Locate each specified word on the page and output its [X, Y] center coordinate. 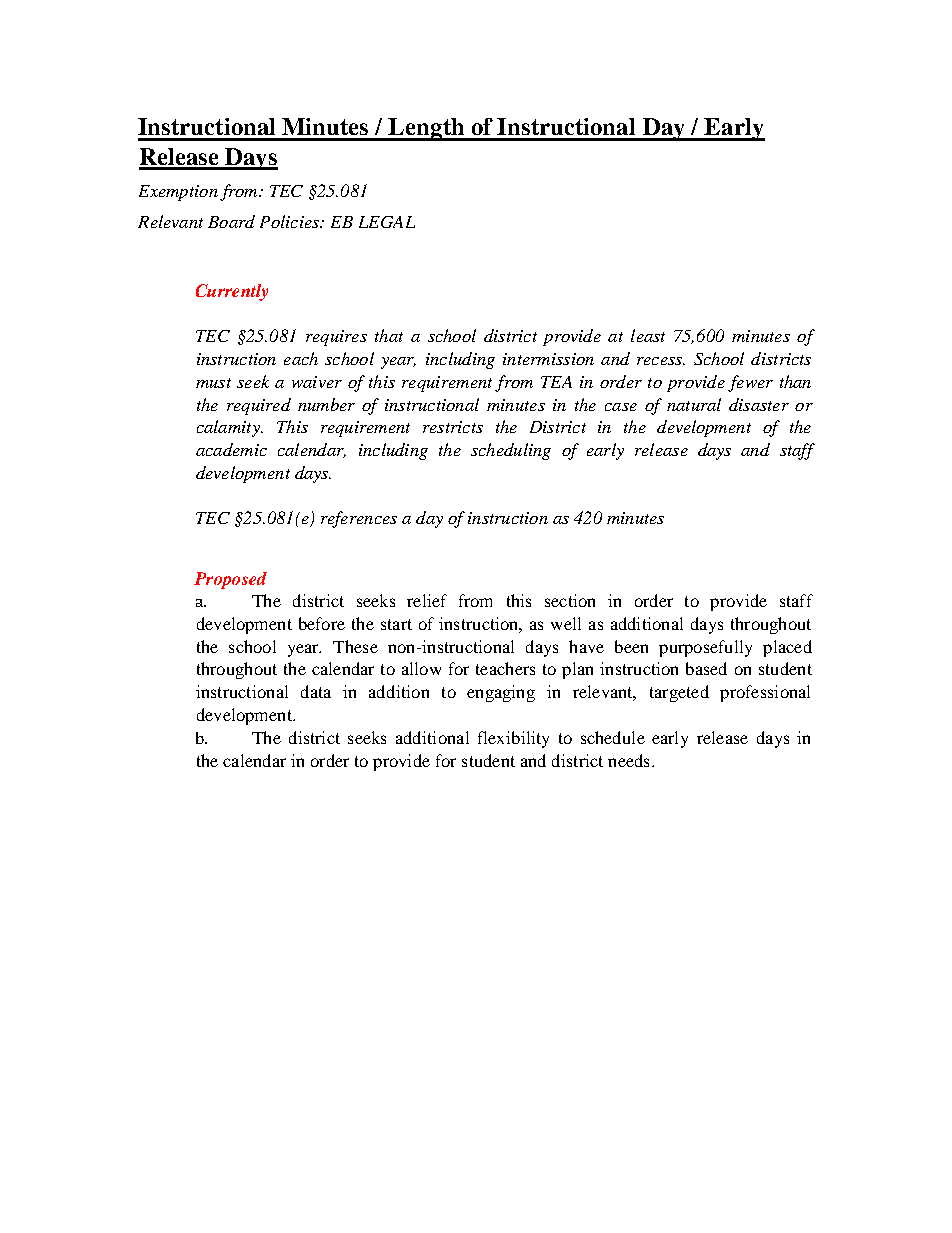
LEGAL [387, 222]
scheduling [511, 451]
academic [231, 449]
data [316, 691]
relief [427, 600]
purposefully [705, 648]
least [648, 335]
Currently [232, 292]
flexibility [513, 739]
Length [427, 129]
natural [694, 404]
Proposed [230, 580]
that [389, 335]
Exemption [178, 193]
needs [628, 760]
